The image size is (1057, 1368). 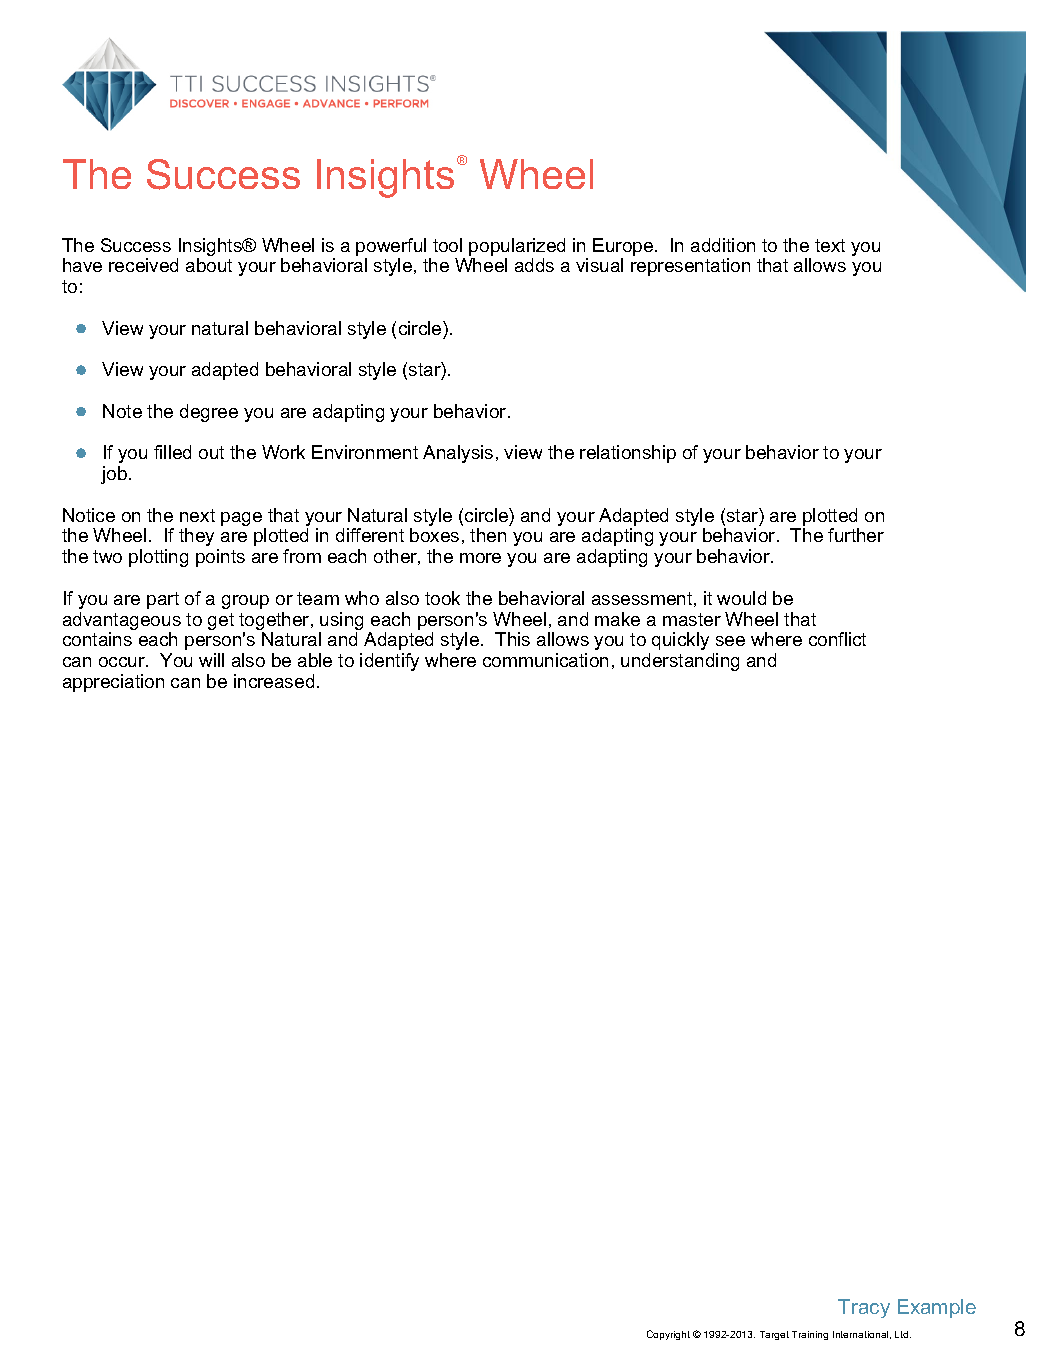 What do you see at coordinates (545, 660) in the page?
I see `communication` at bounding box center [545, 660].
